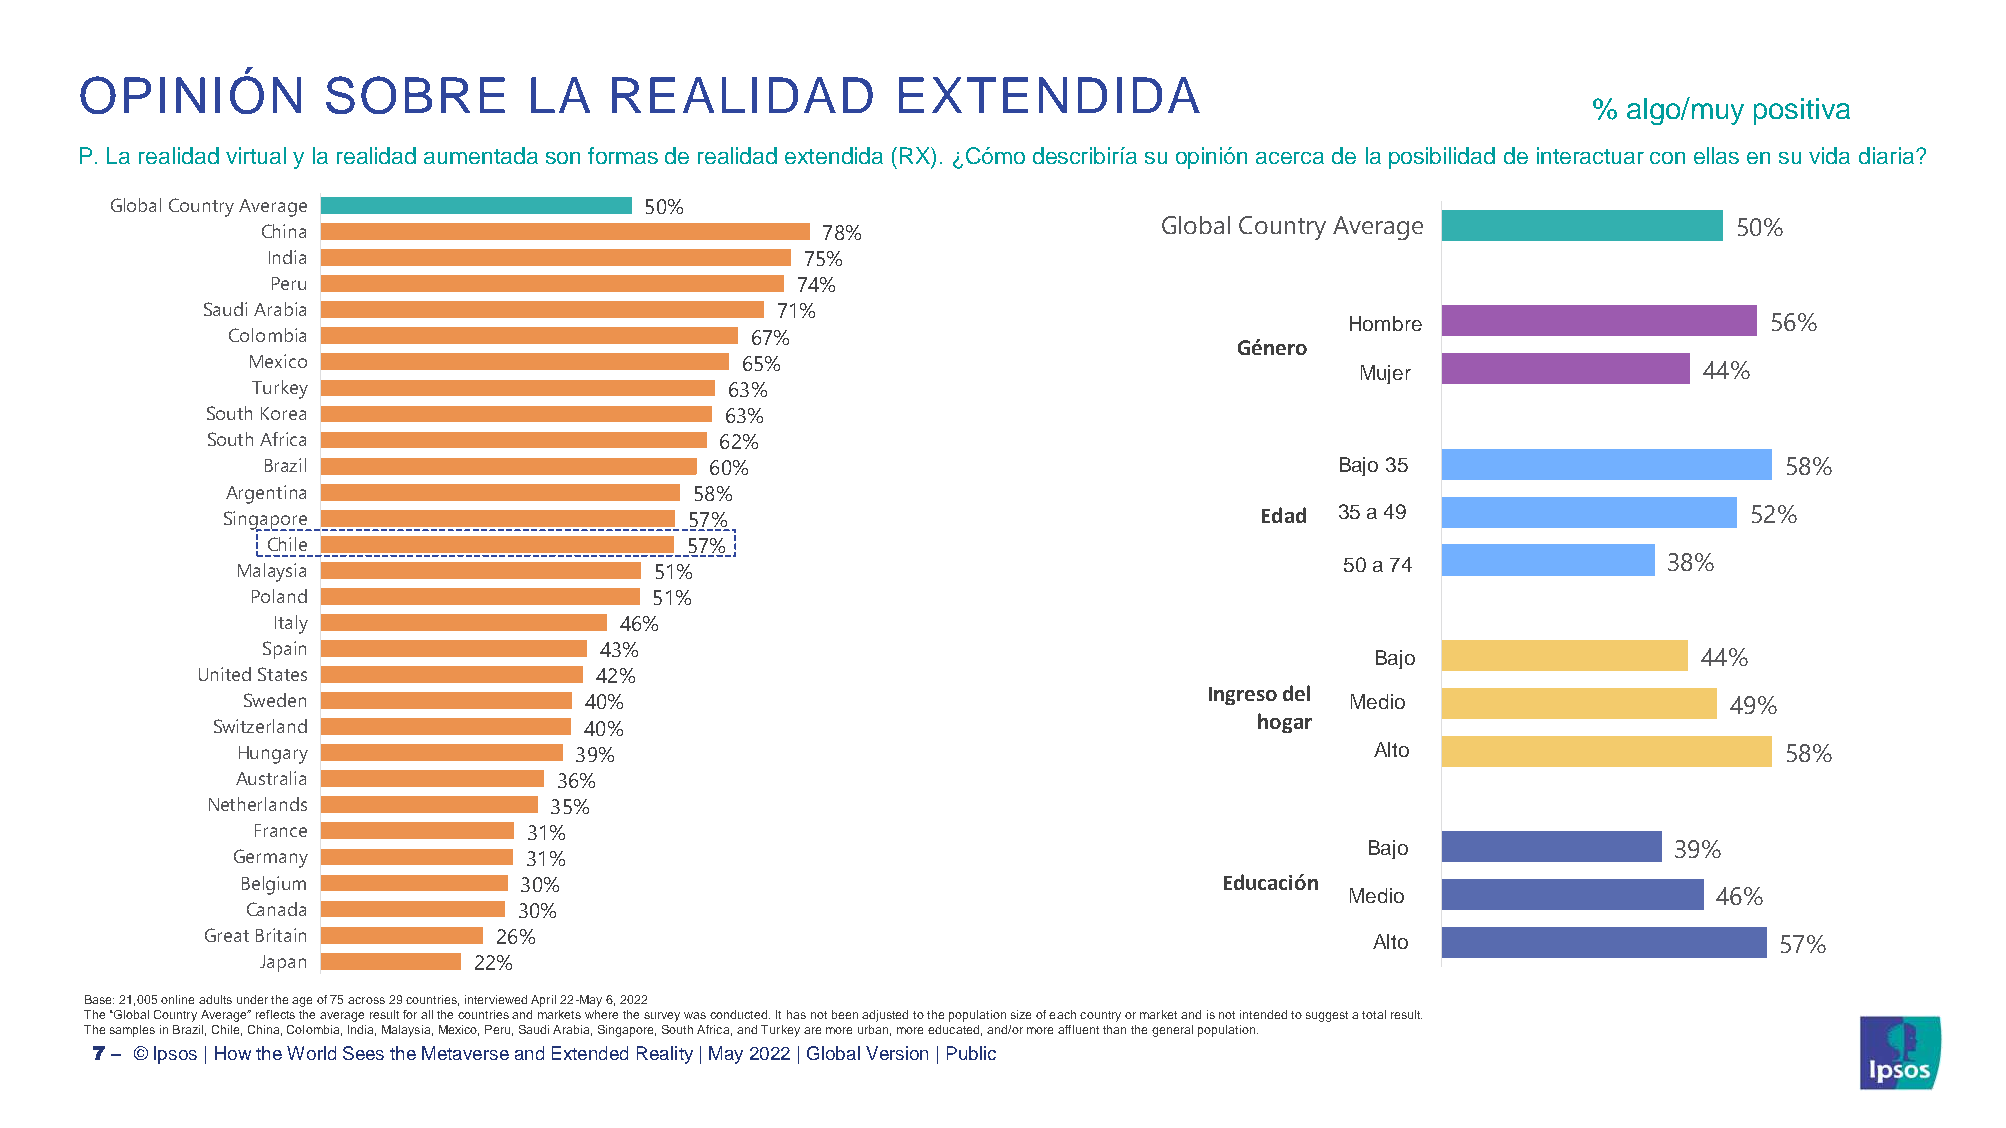  I want to click on total, so click(1374, 1014).
